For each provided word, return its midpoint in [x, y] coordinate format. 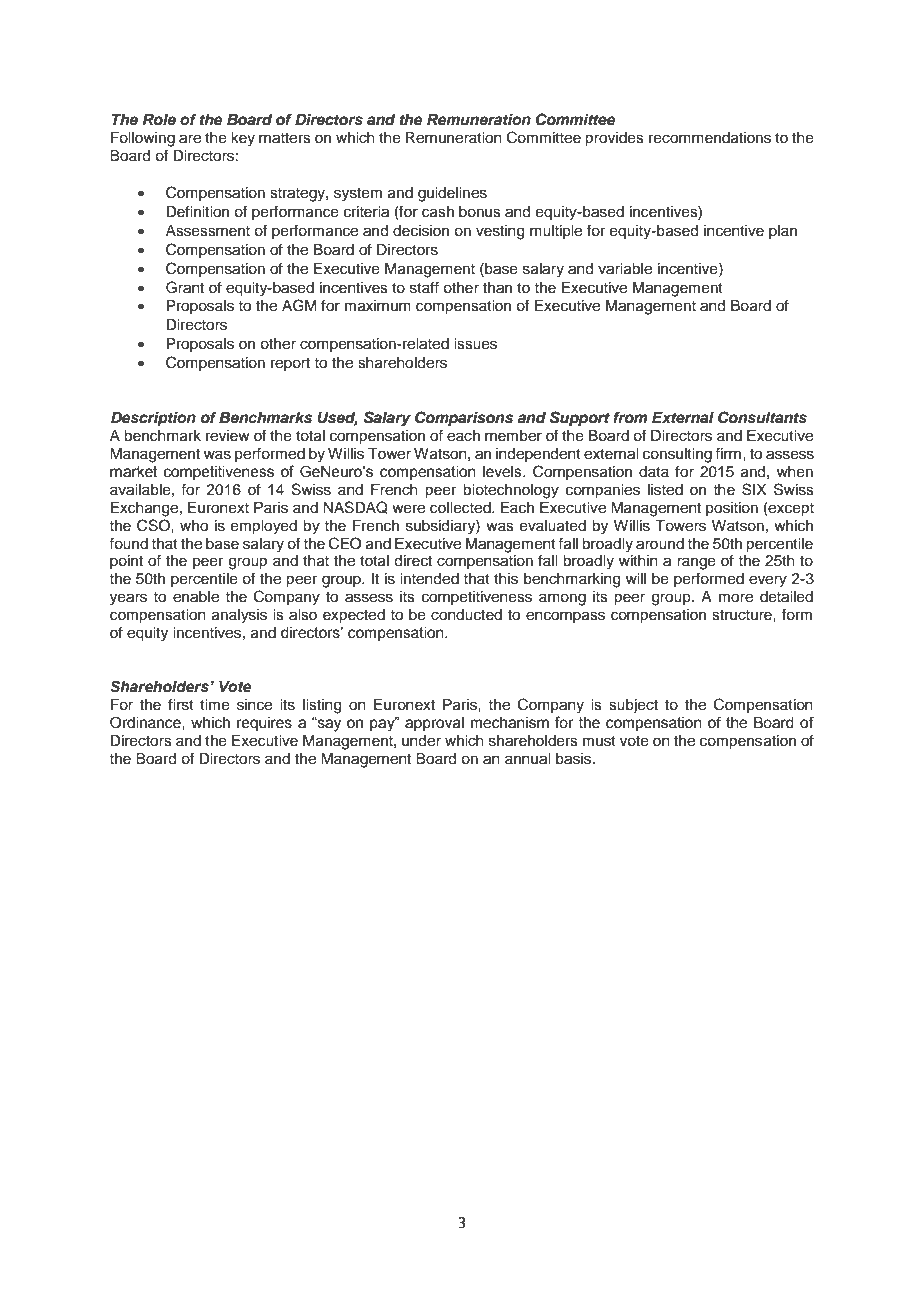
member [513, 436]
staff [424, 287]
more [736, 598]
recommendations [710, 138]
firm [728, 453]
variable [625, 269]
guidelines [452, 194]
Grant [185, 287]
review [228, 436]
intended [429, 579]
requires [264, 724]
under [421, 741]
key [243, 139]
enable [196, 597]
